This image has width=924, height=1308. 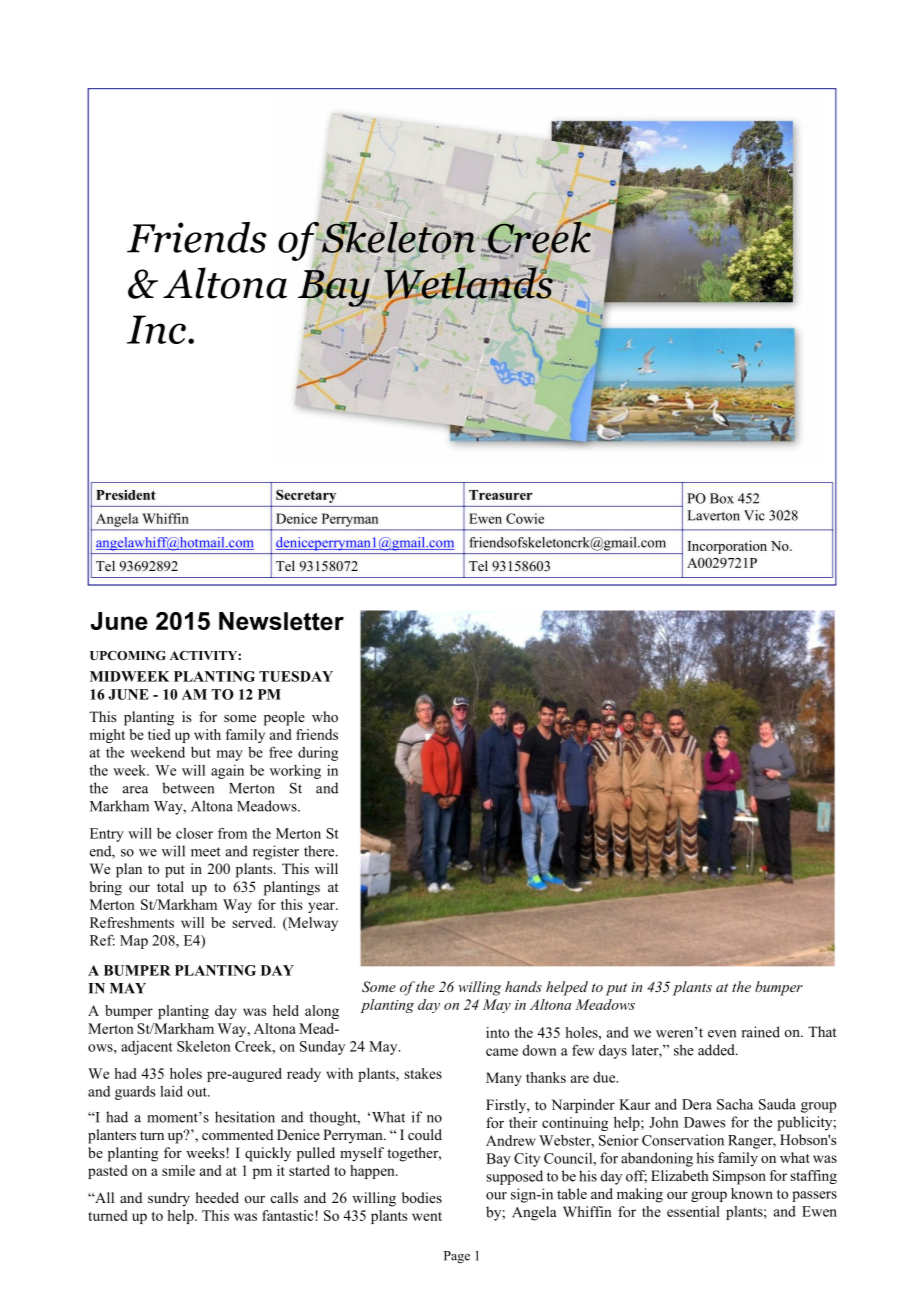 I want to click on total, so click(x=170, y=886).
